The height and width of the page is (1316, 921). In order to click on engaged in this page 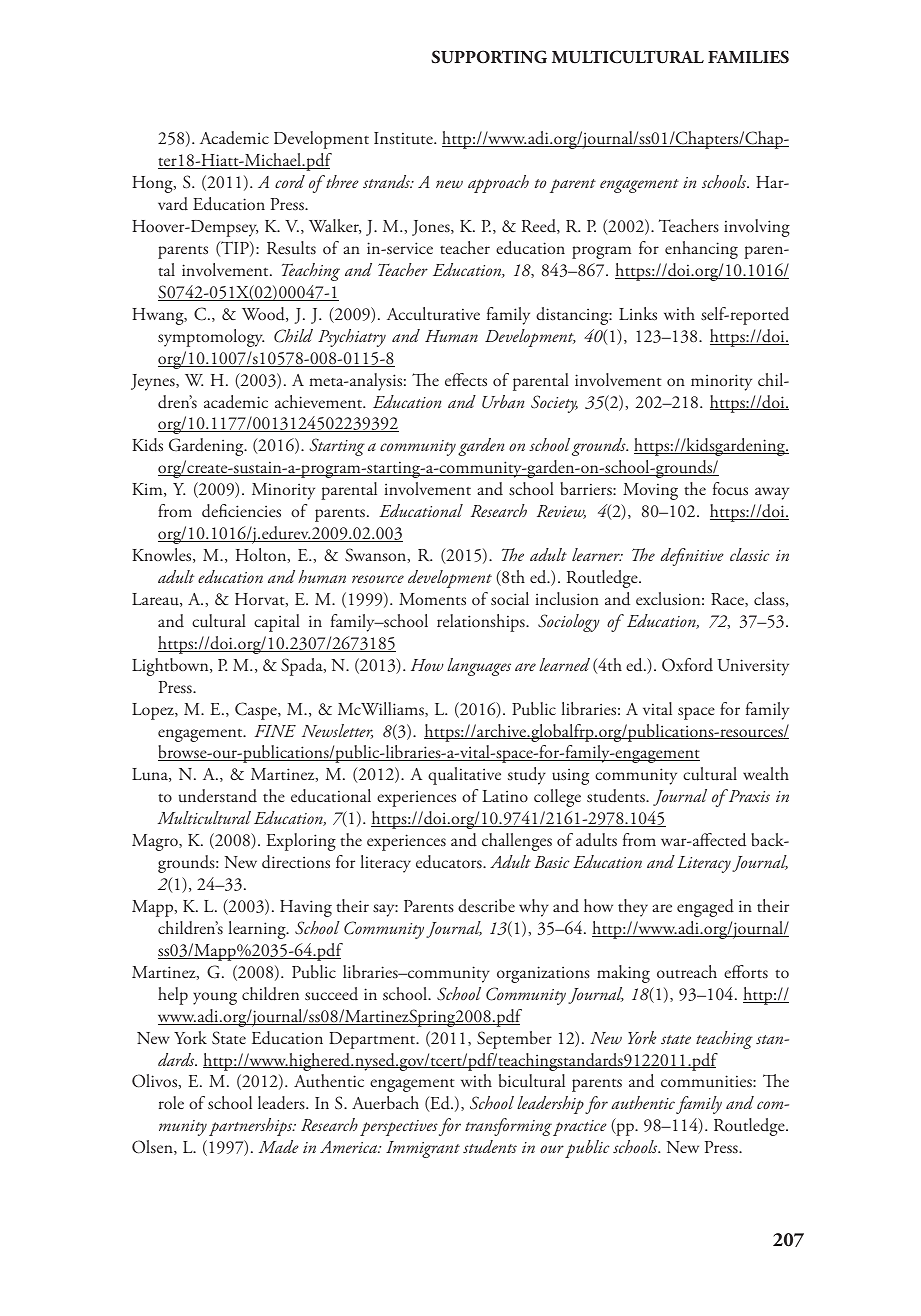, I will do `click(705, 908)`.
